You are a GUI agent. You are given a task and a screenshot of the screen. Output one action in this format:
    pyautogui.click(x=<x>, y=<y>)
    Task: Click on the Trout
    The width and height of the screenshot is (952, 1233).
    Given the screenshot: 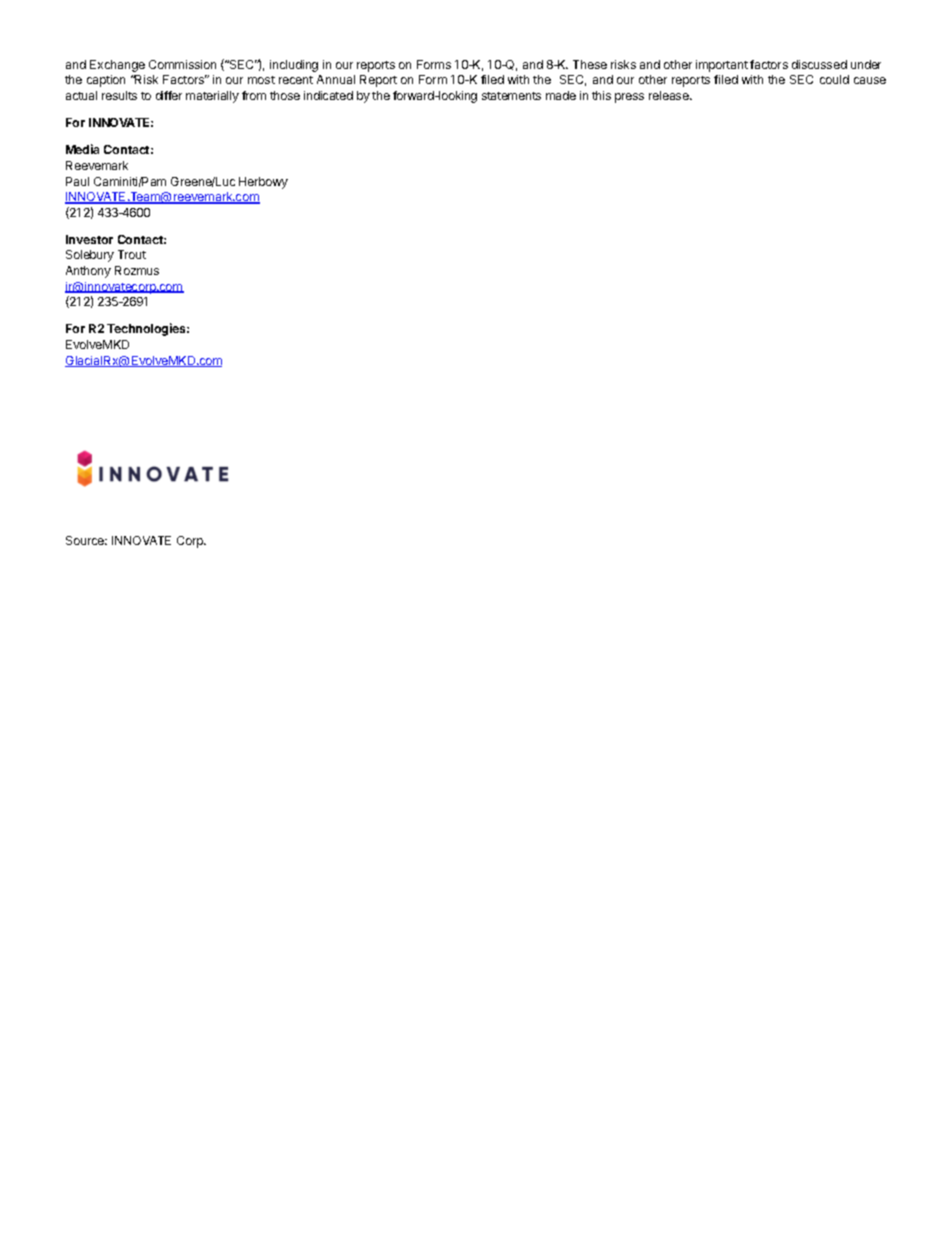 What is the action you would take?
    pyautogui.click(x=132, y=254)
